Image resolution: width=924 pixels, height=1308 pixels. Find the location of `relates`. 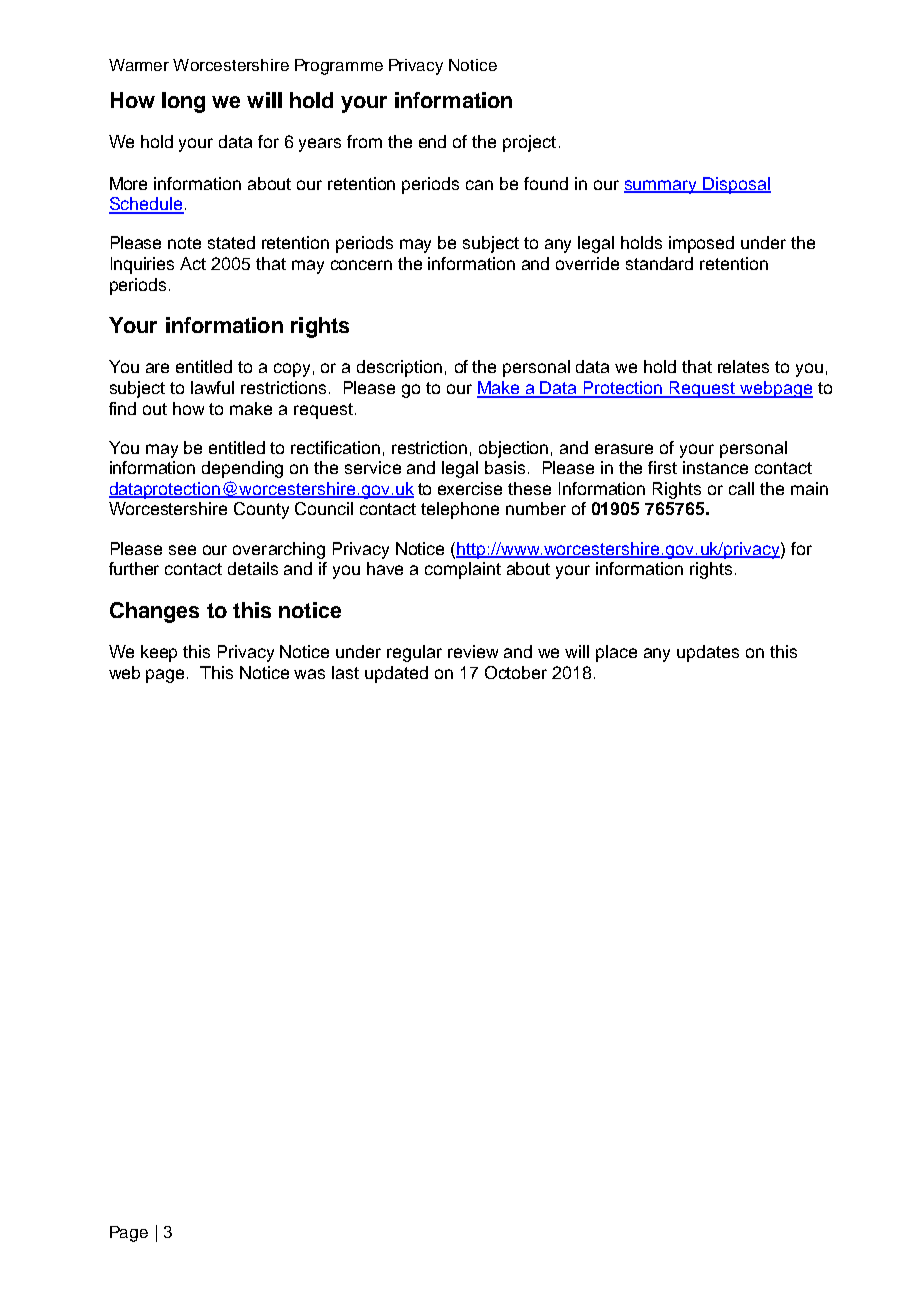

relates is located at coordinates (743, 366).
